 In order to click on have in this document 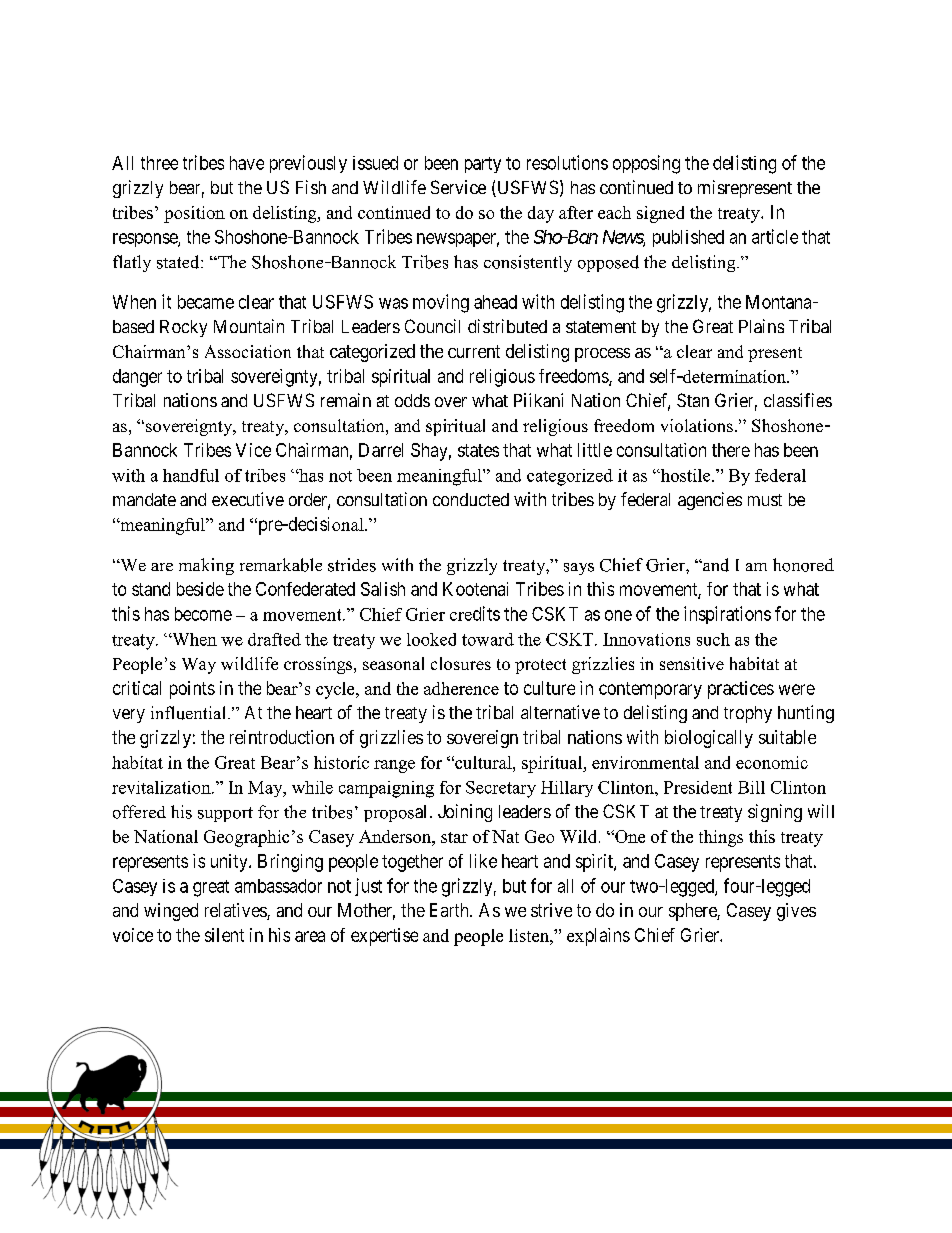, I will do `click(247, 163)`.
